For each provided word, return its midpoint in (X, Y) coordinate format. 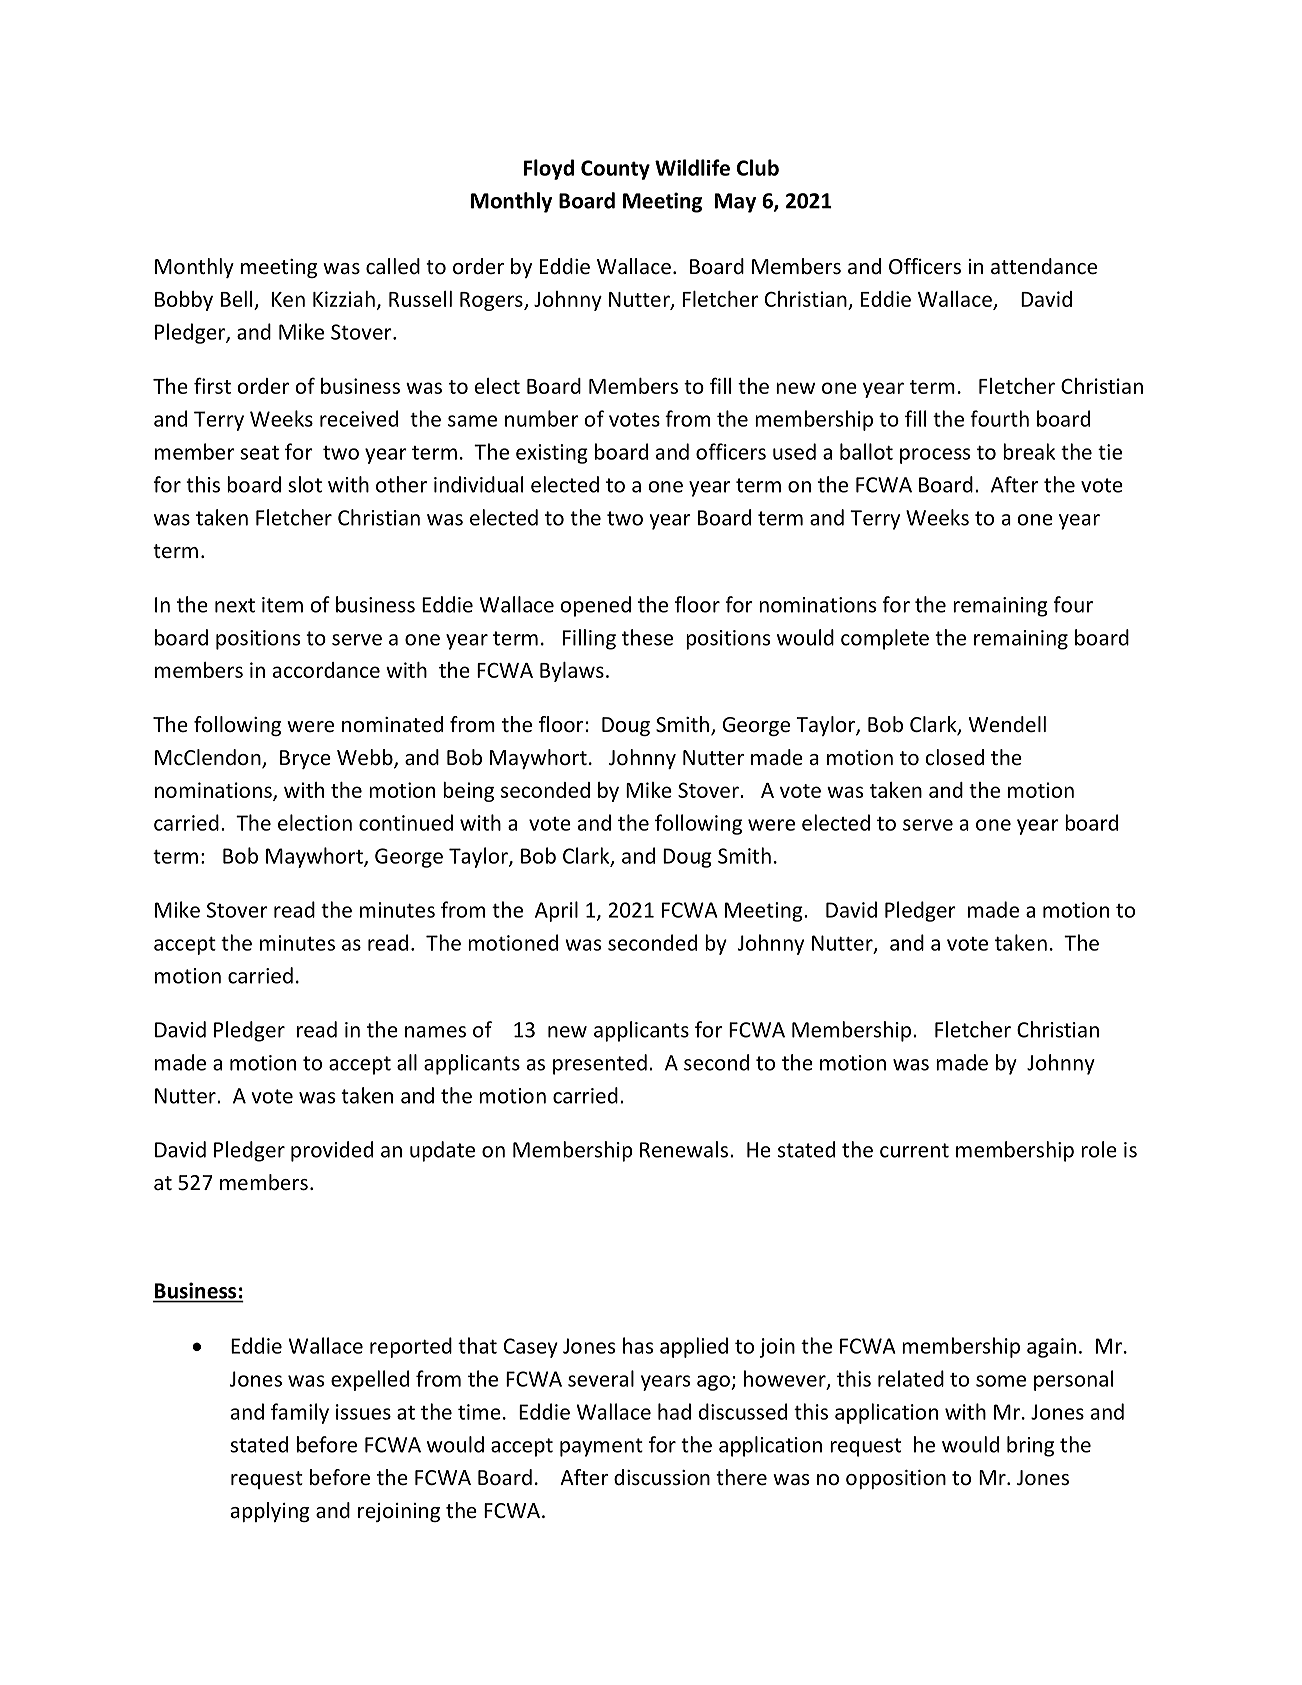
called (393, 266)
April (556, 911)
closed (954, 757)
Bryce (305, 759)
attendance (1044, 266)
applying (270, 1512)
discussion (662, 1477)
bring (1030, 1446)
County (615, 170)
